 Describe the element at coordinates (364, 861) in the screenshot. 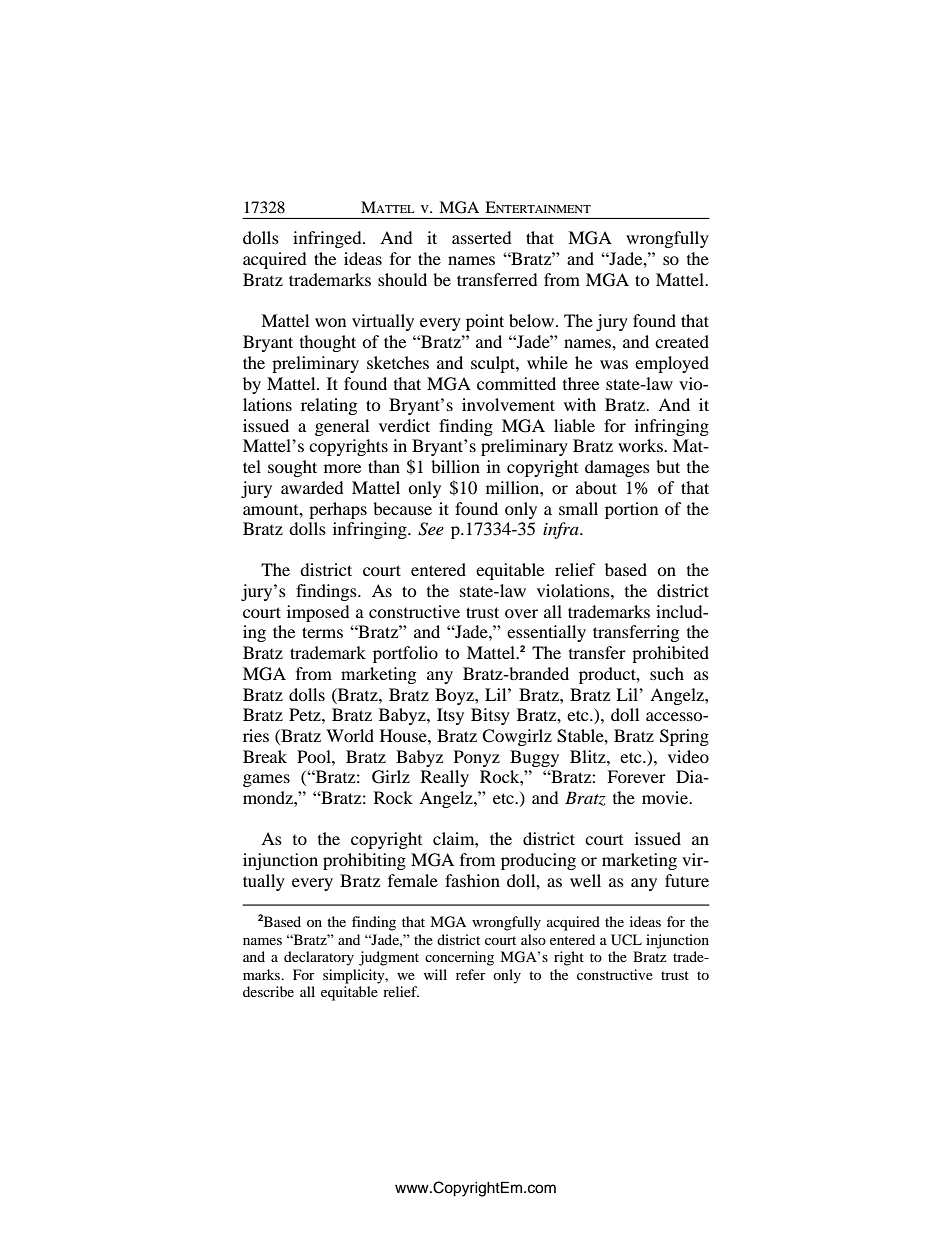

I see `prohibiting` at that location.
